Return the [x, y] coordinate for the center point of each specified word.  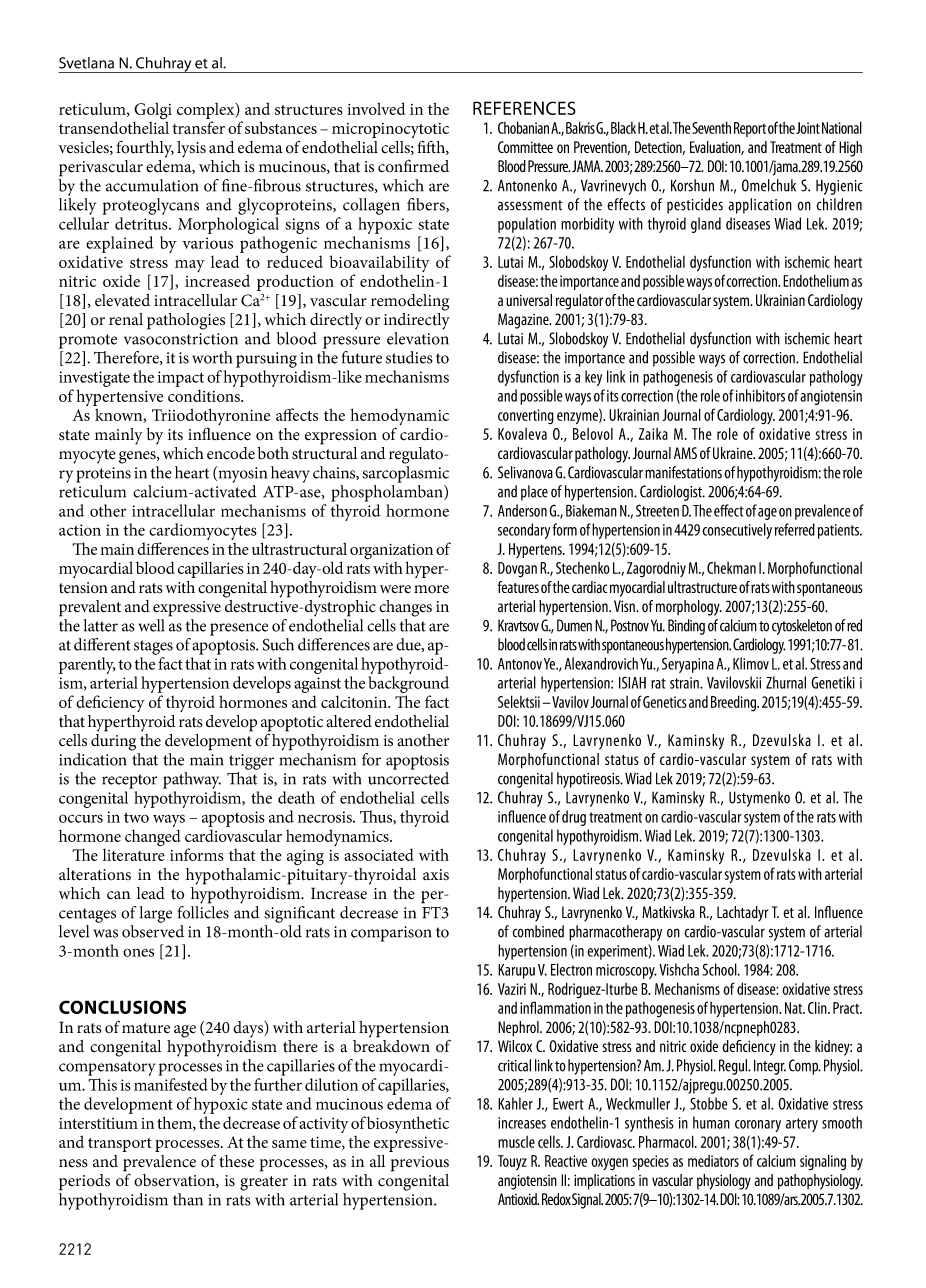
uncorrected [408, 778]
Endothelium [816, 280]
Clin [818, 1007]
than [188, 1199]
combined [538, 931]
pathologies [186, 321]
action [80, 530]
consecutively [737, 531]
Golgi [153, 112]
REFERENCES [524, 108]
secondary [524, 531]
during [113, 741]
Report [750, 129]
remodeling [410, 302]
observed [153, 931]
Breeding [735, 703]
